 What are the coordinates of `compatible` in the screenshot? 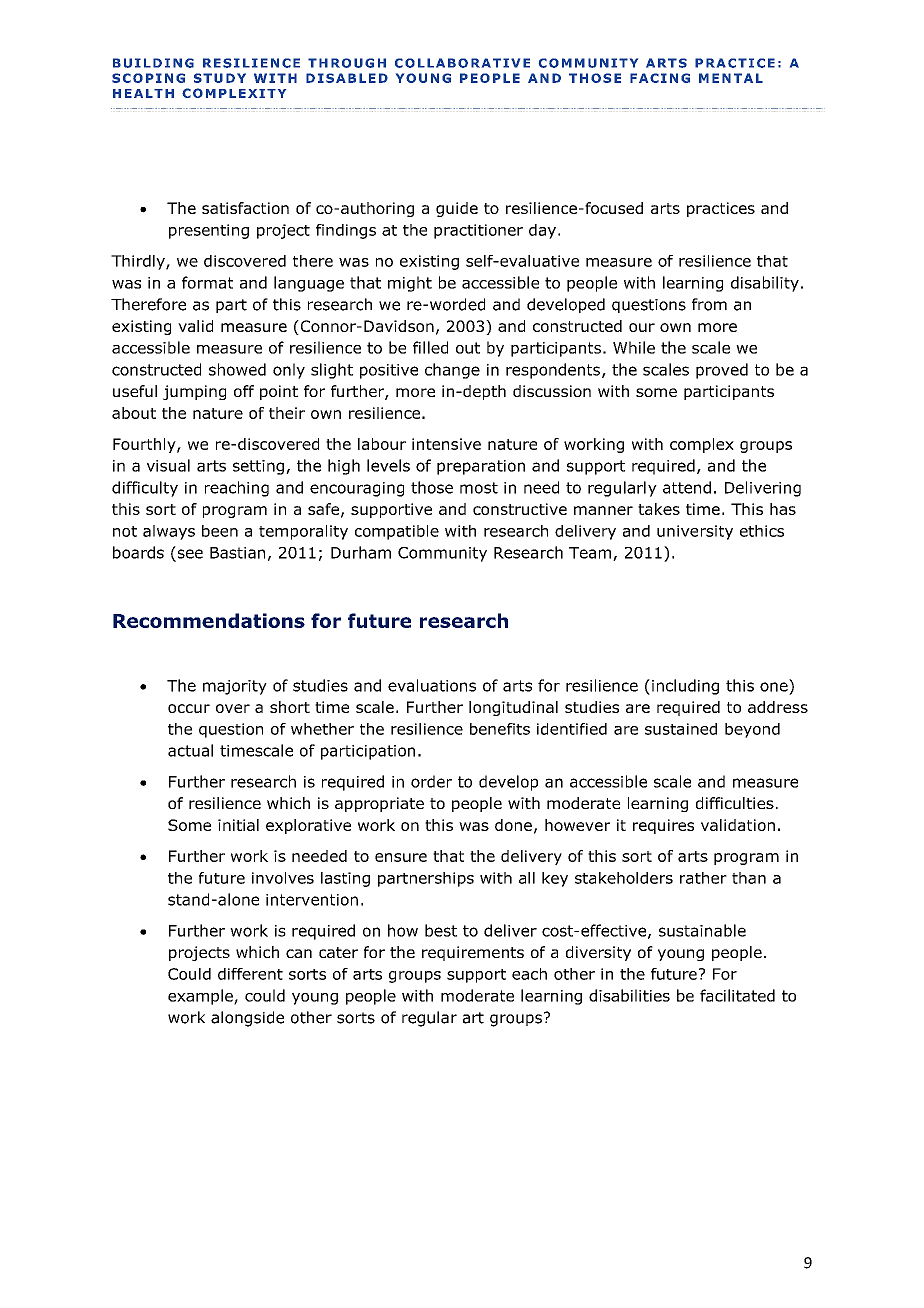 It's located at (397, 532).
